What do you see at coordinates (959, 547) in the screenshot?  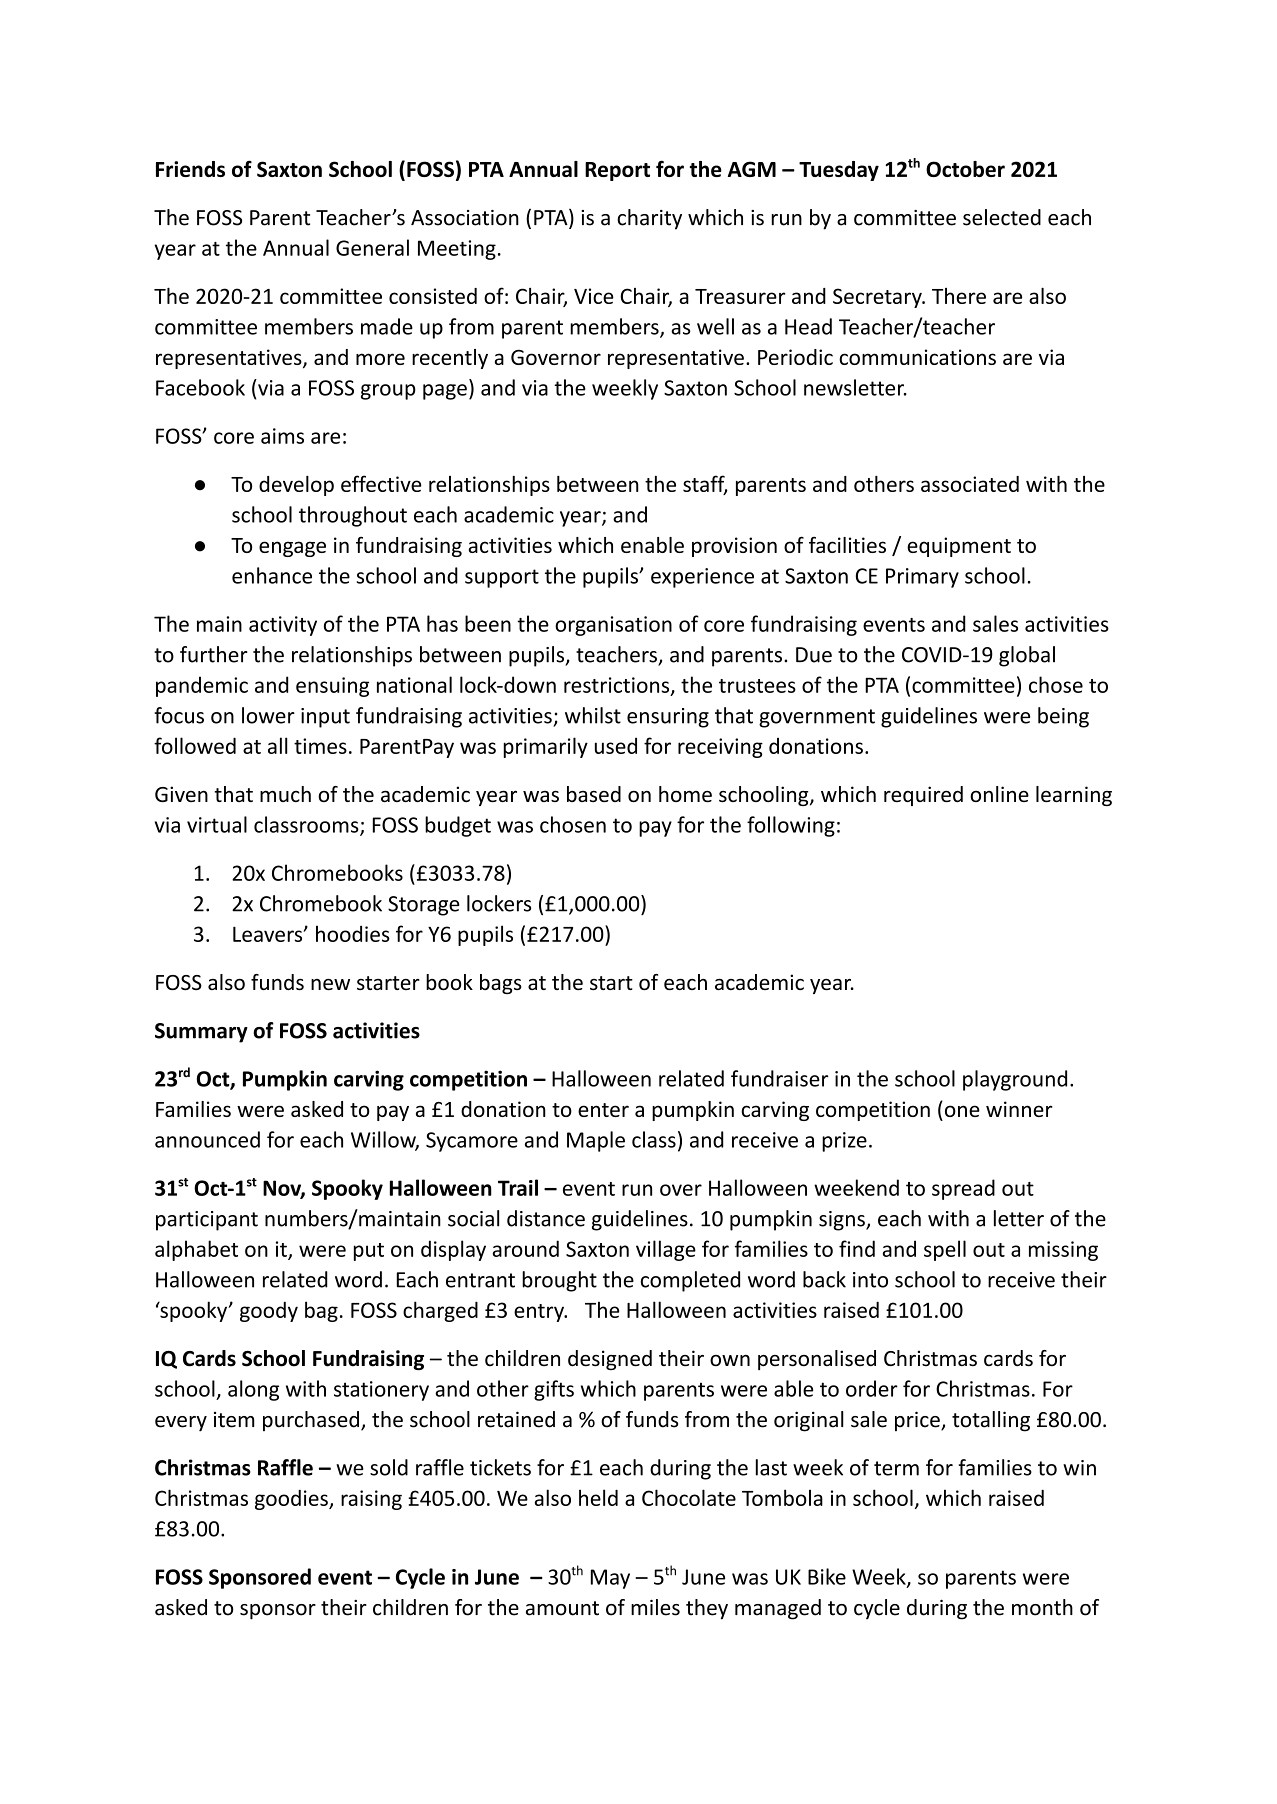 I see `equipment` at bounding box center [959, 547].
